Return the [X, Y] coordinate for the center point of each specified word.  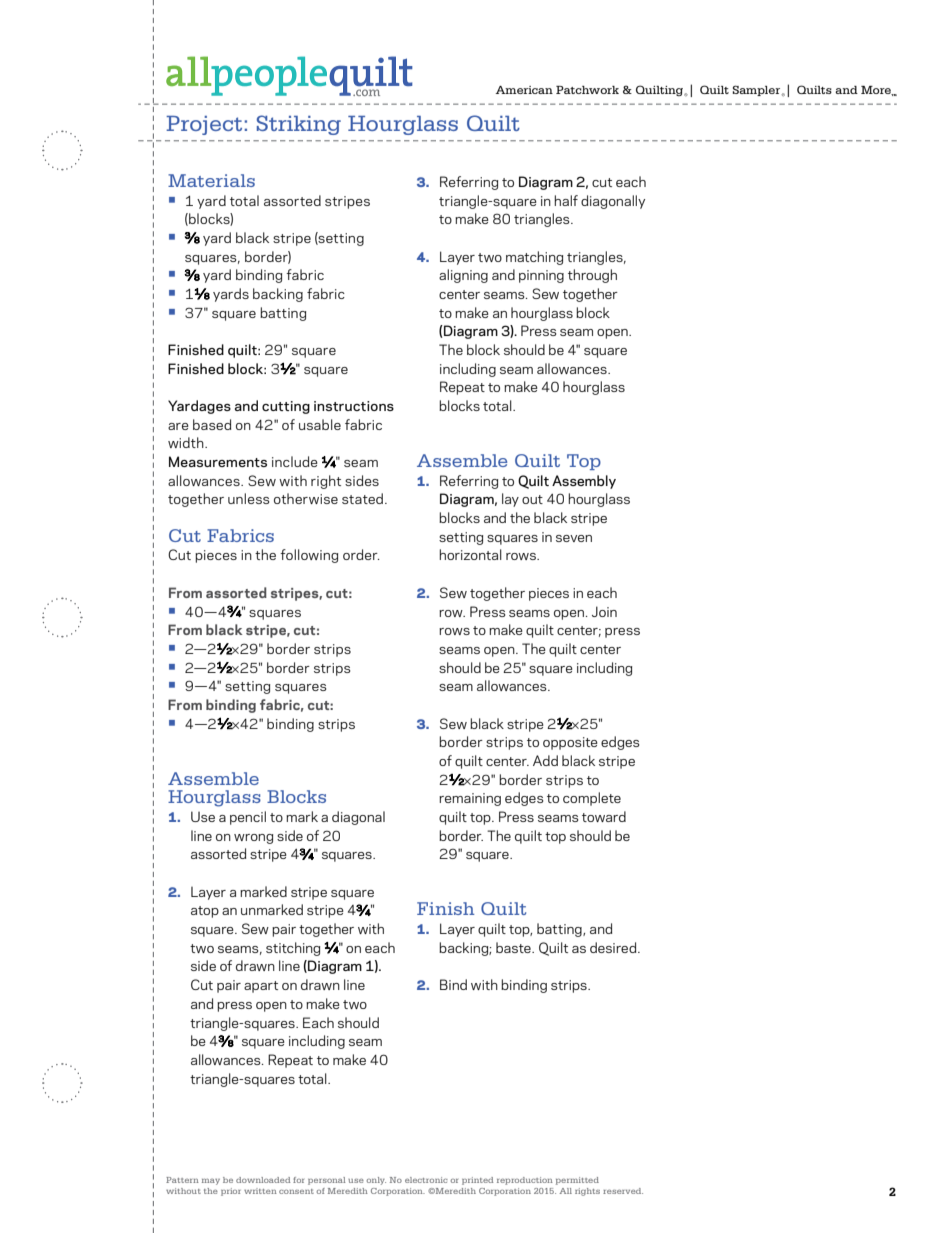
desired [614, 947]
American [524, 90]
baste [514, 947]
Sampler [757, 90]
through [592, 276]
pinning [541, 276]
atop [205, 912]
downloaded [263, 1180]
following [309, 556]
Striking [299, 125]
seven [574, 538]
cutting [286, 407]
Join [604, 611]
